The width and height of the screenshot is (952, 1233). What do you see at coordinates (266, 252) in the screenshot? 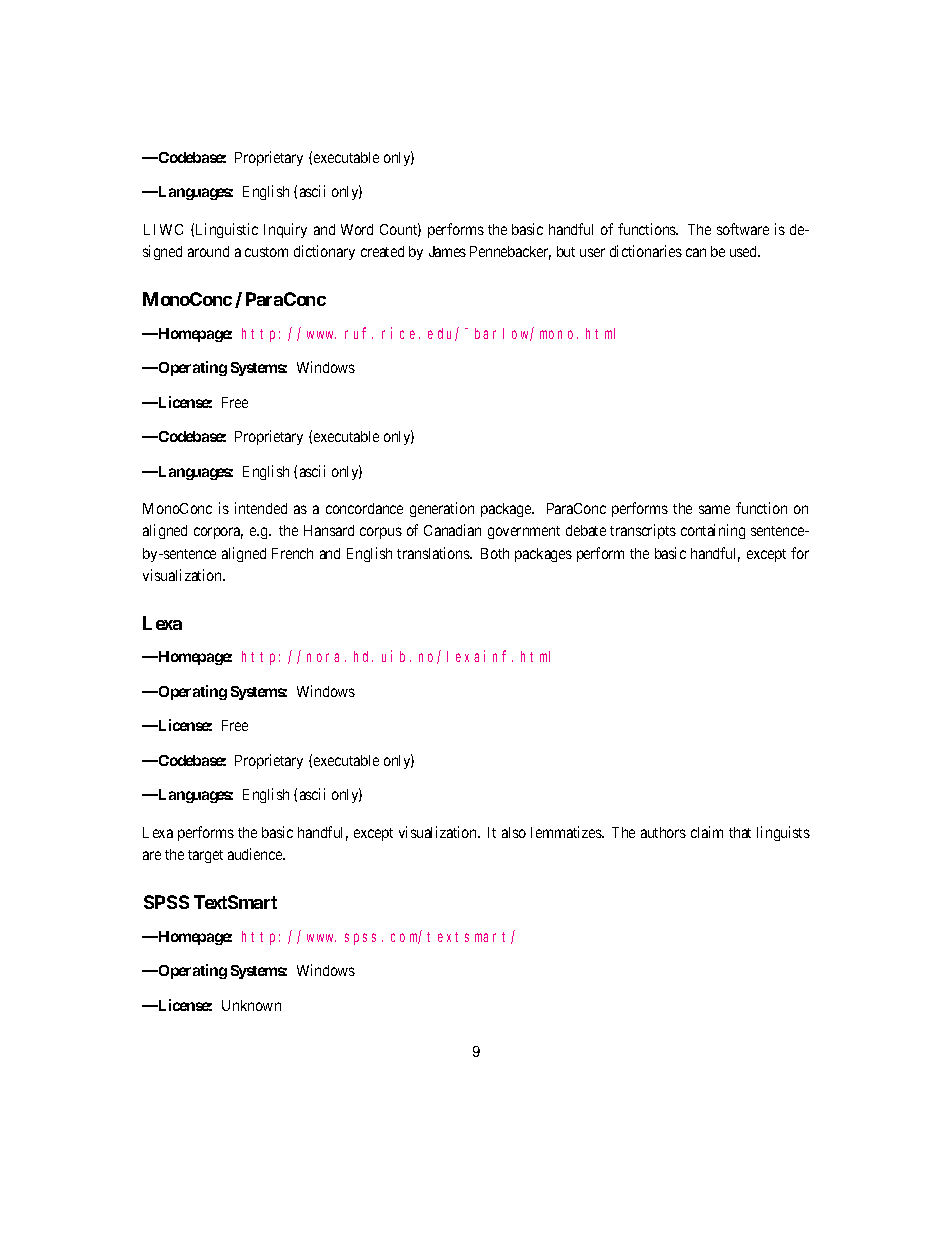
I see `custom` at bounding box center [266, 252].
